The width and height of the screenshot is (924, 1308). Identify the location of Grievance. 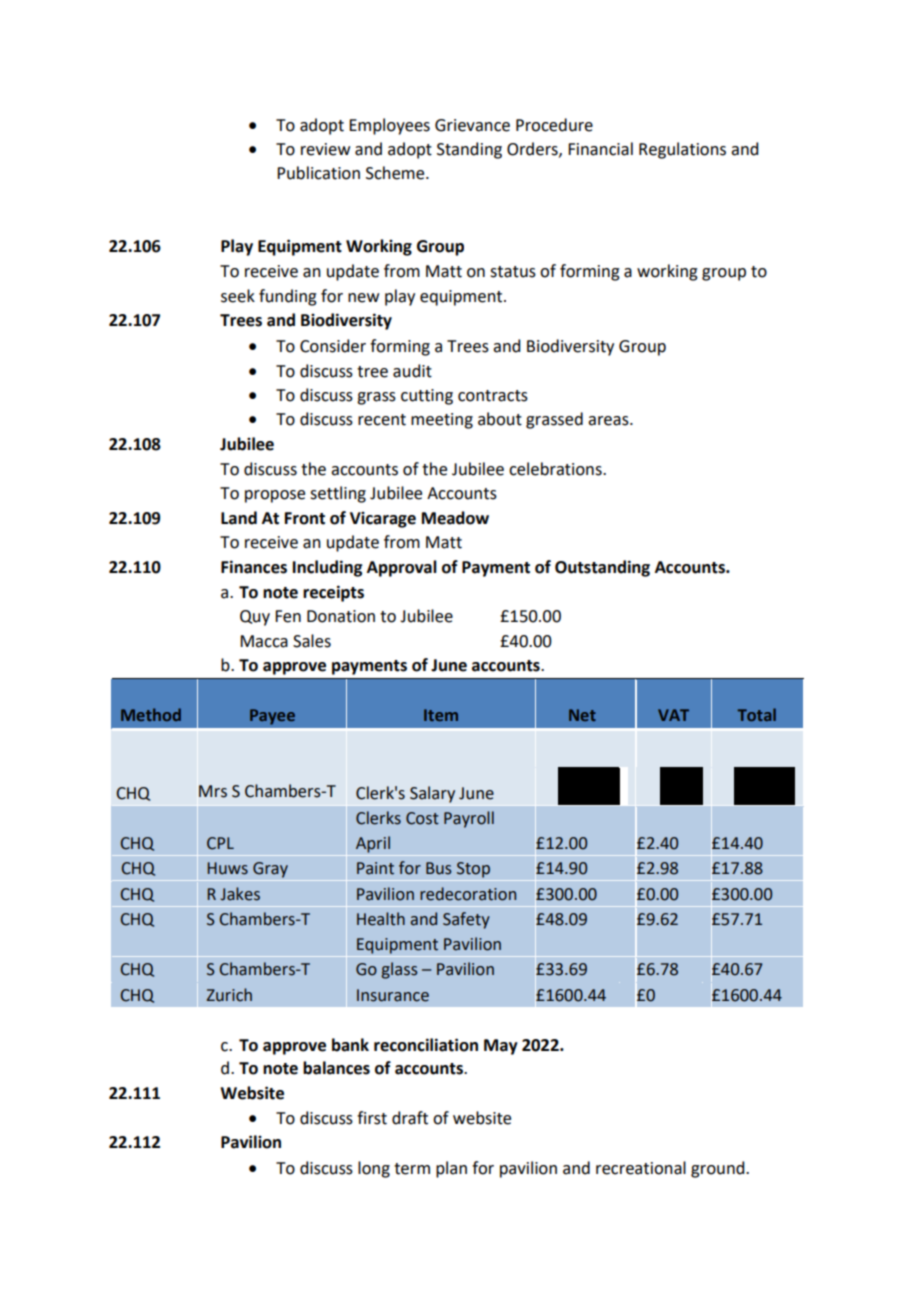
(472, 125).
